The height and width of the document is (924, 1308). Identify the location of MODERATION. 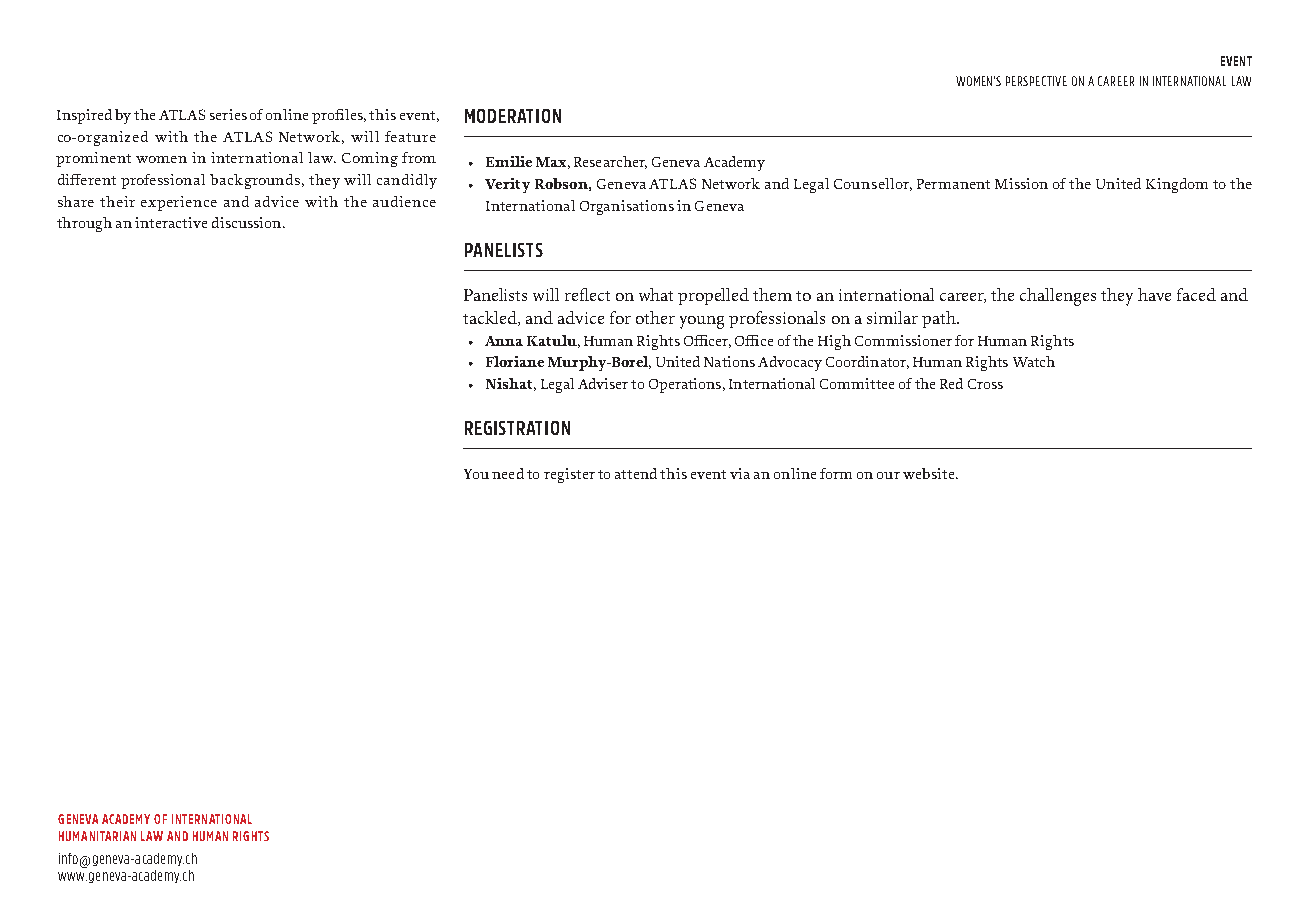
(513, 116).
